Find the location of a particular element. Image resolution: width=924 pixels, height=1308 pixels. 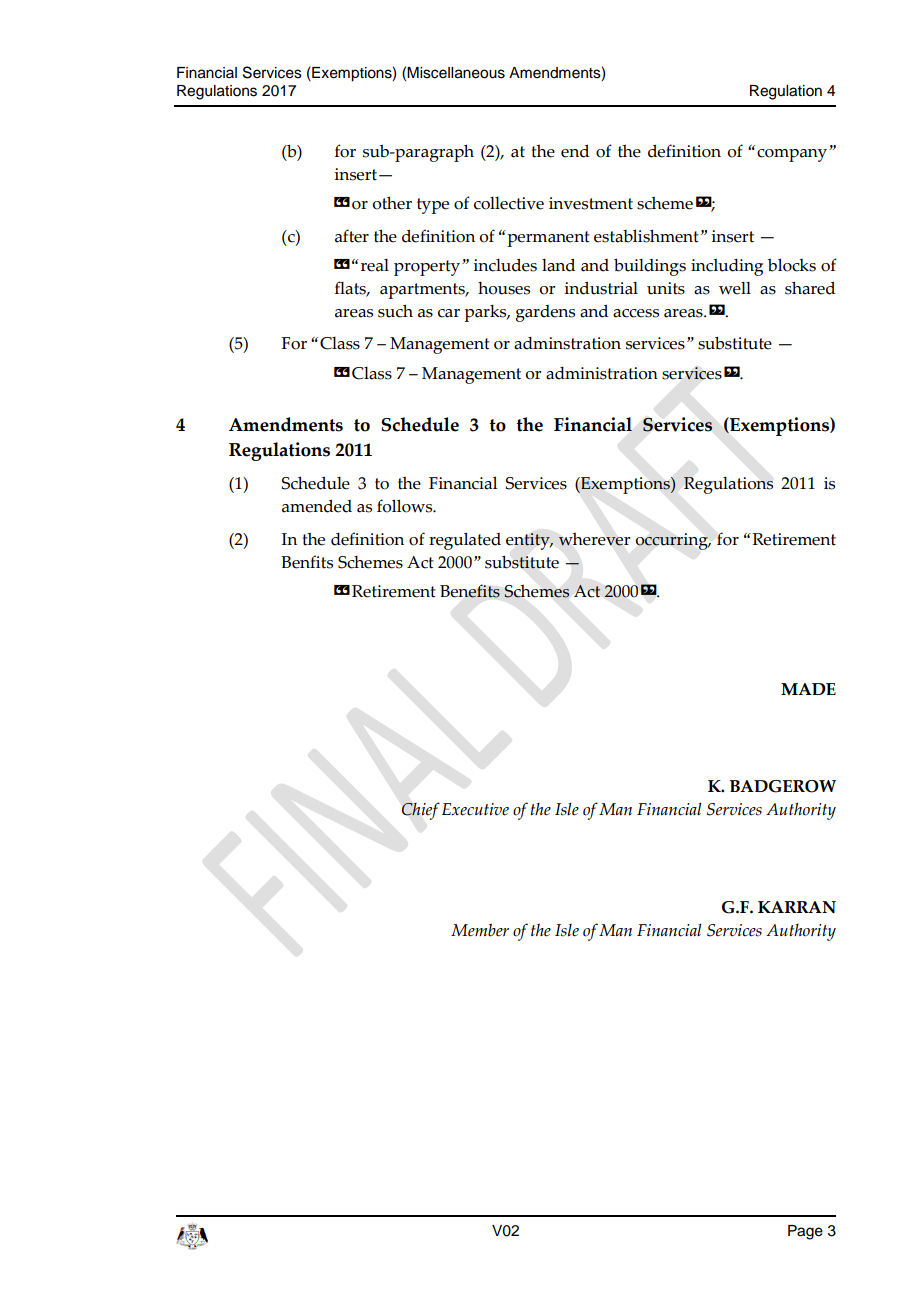

Chief is located at coordinates (421, 811).
